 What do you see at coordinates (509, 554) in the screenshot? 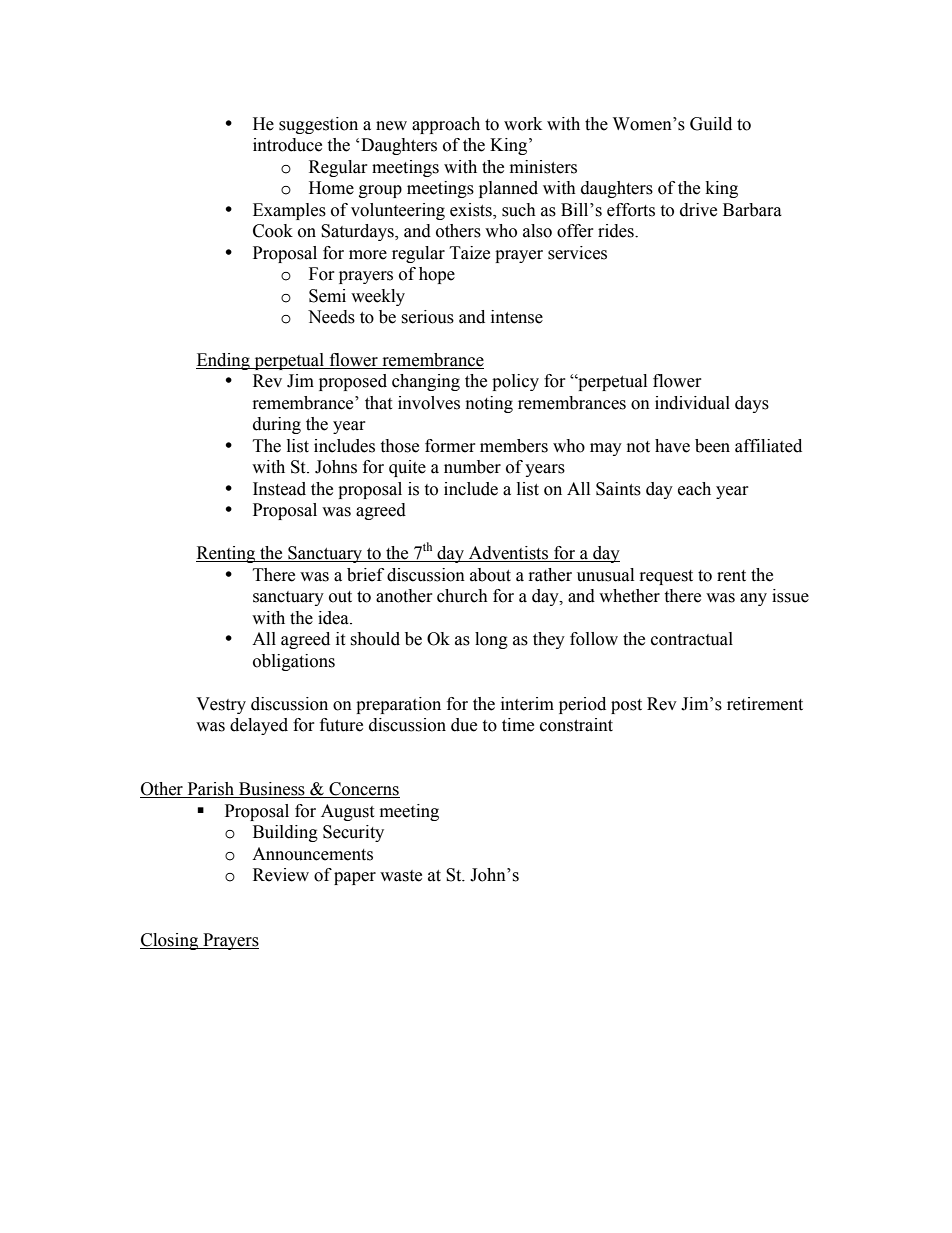
I see `Adventists` at bounding box center [509, 554].
